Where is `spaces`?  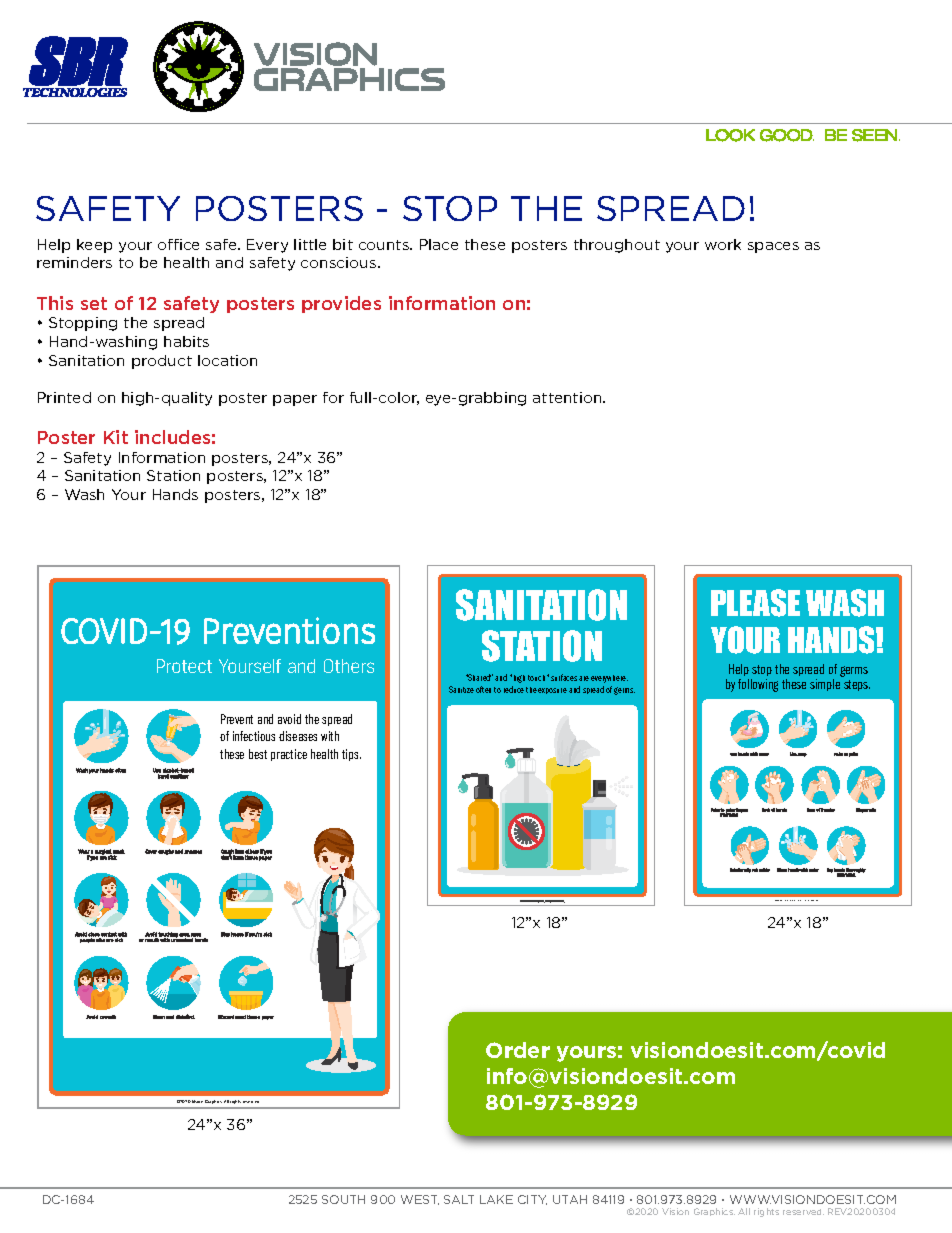 spaces is located at coordinates (773, 247).
